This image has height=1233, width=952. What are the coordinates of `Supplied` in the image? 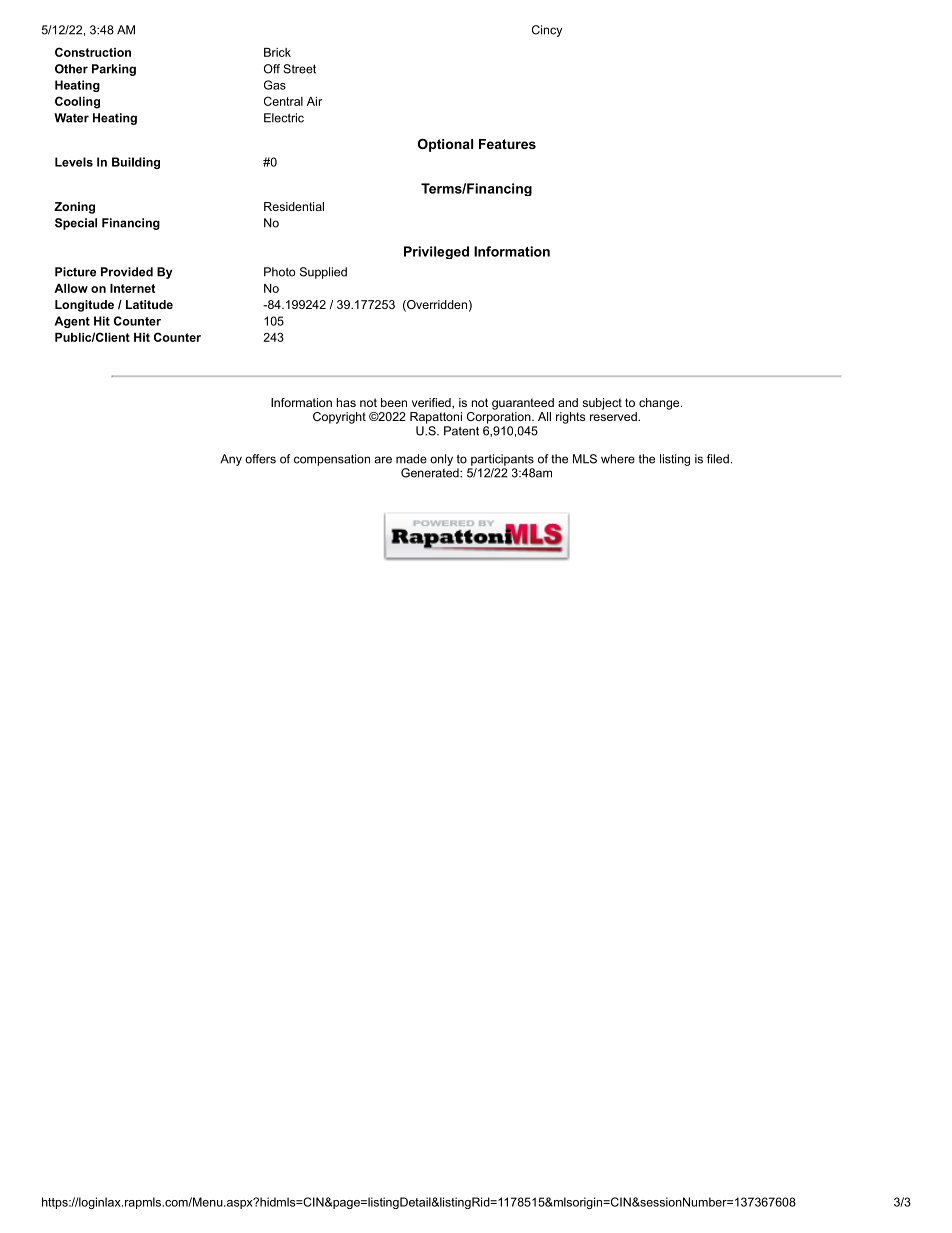 It's located at (323, 273).
